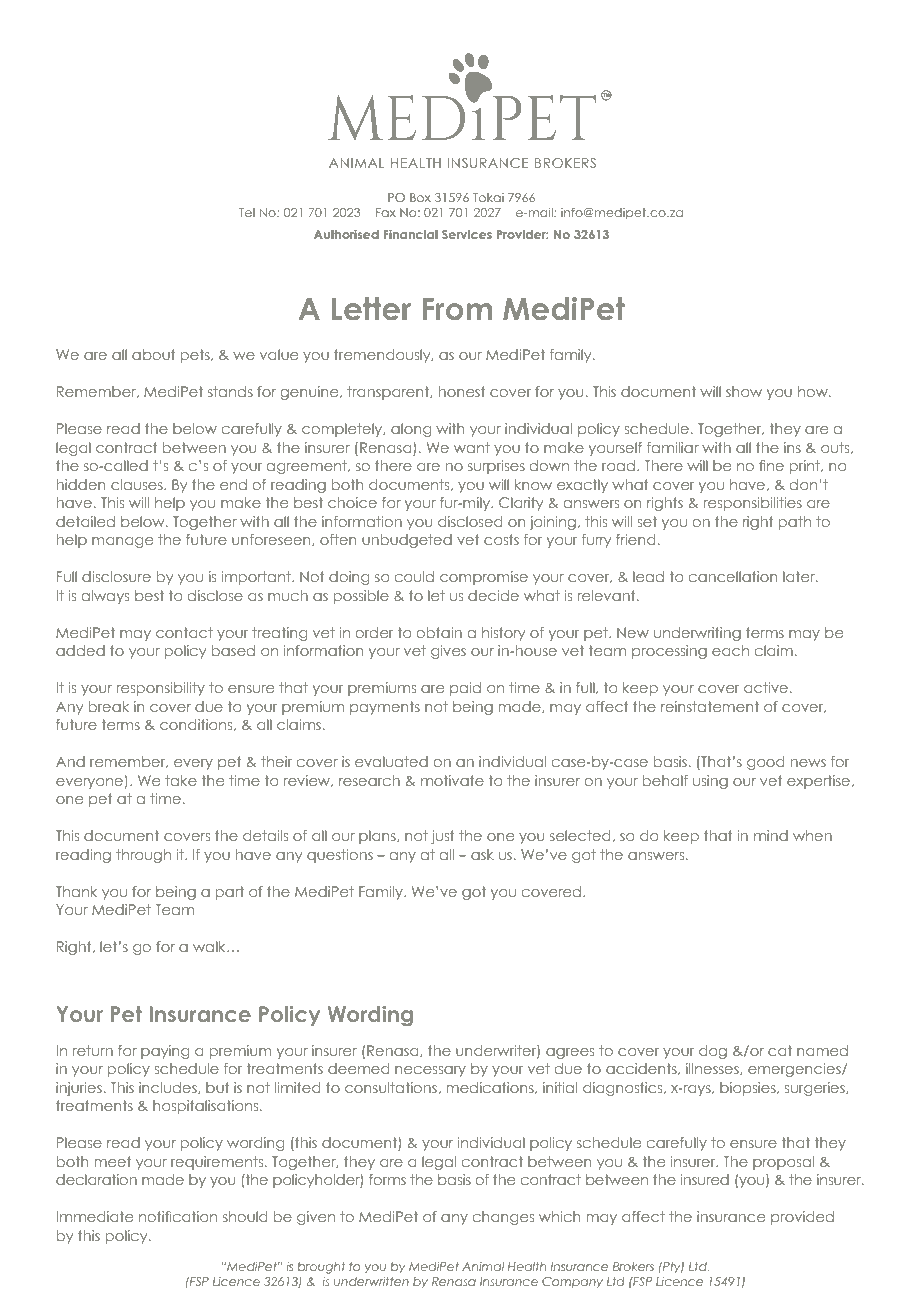  Describe the element at coordinates (210, 946) in the screenshot. I see `walk` at that location.
